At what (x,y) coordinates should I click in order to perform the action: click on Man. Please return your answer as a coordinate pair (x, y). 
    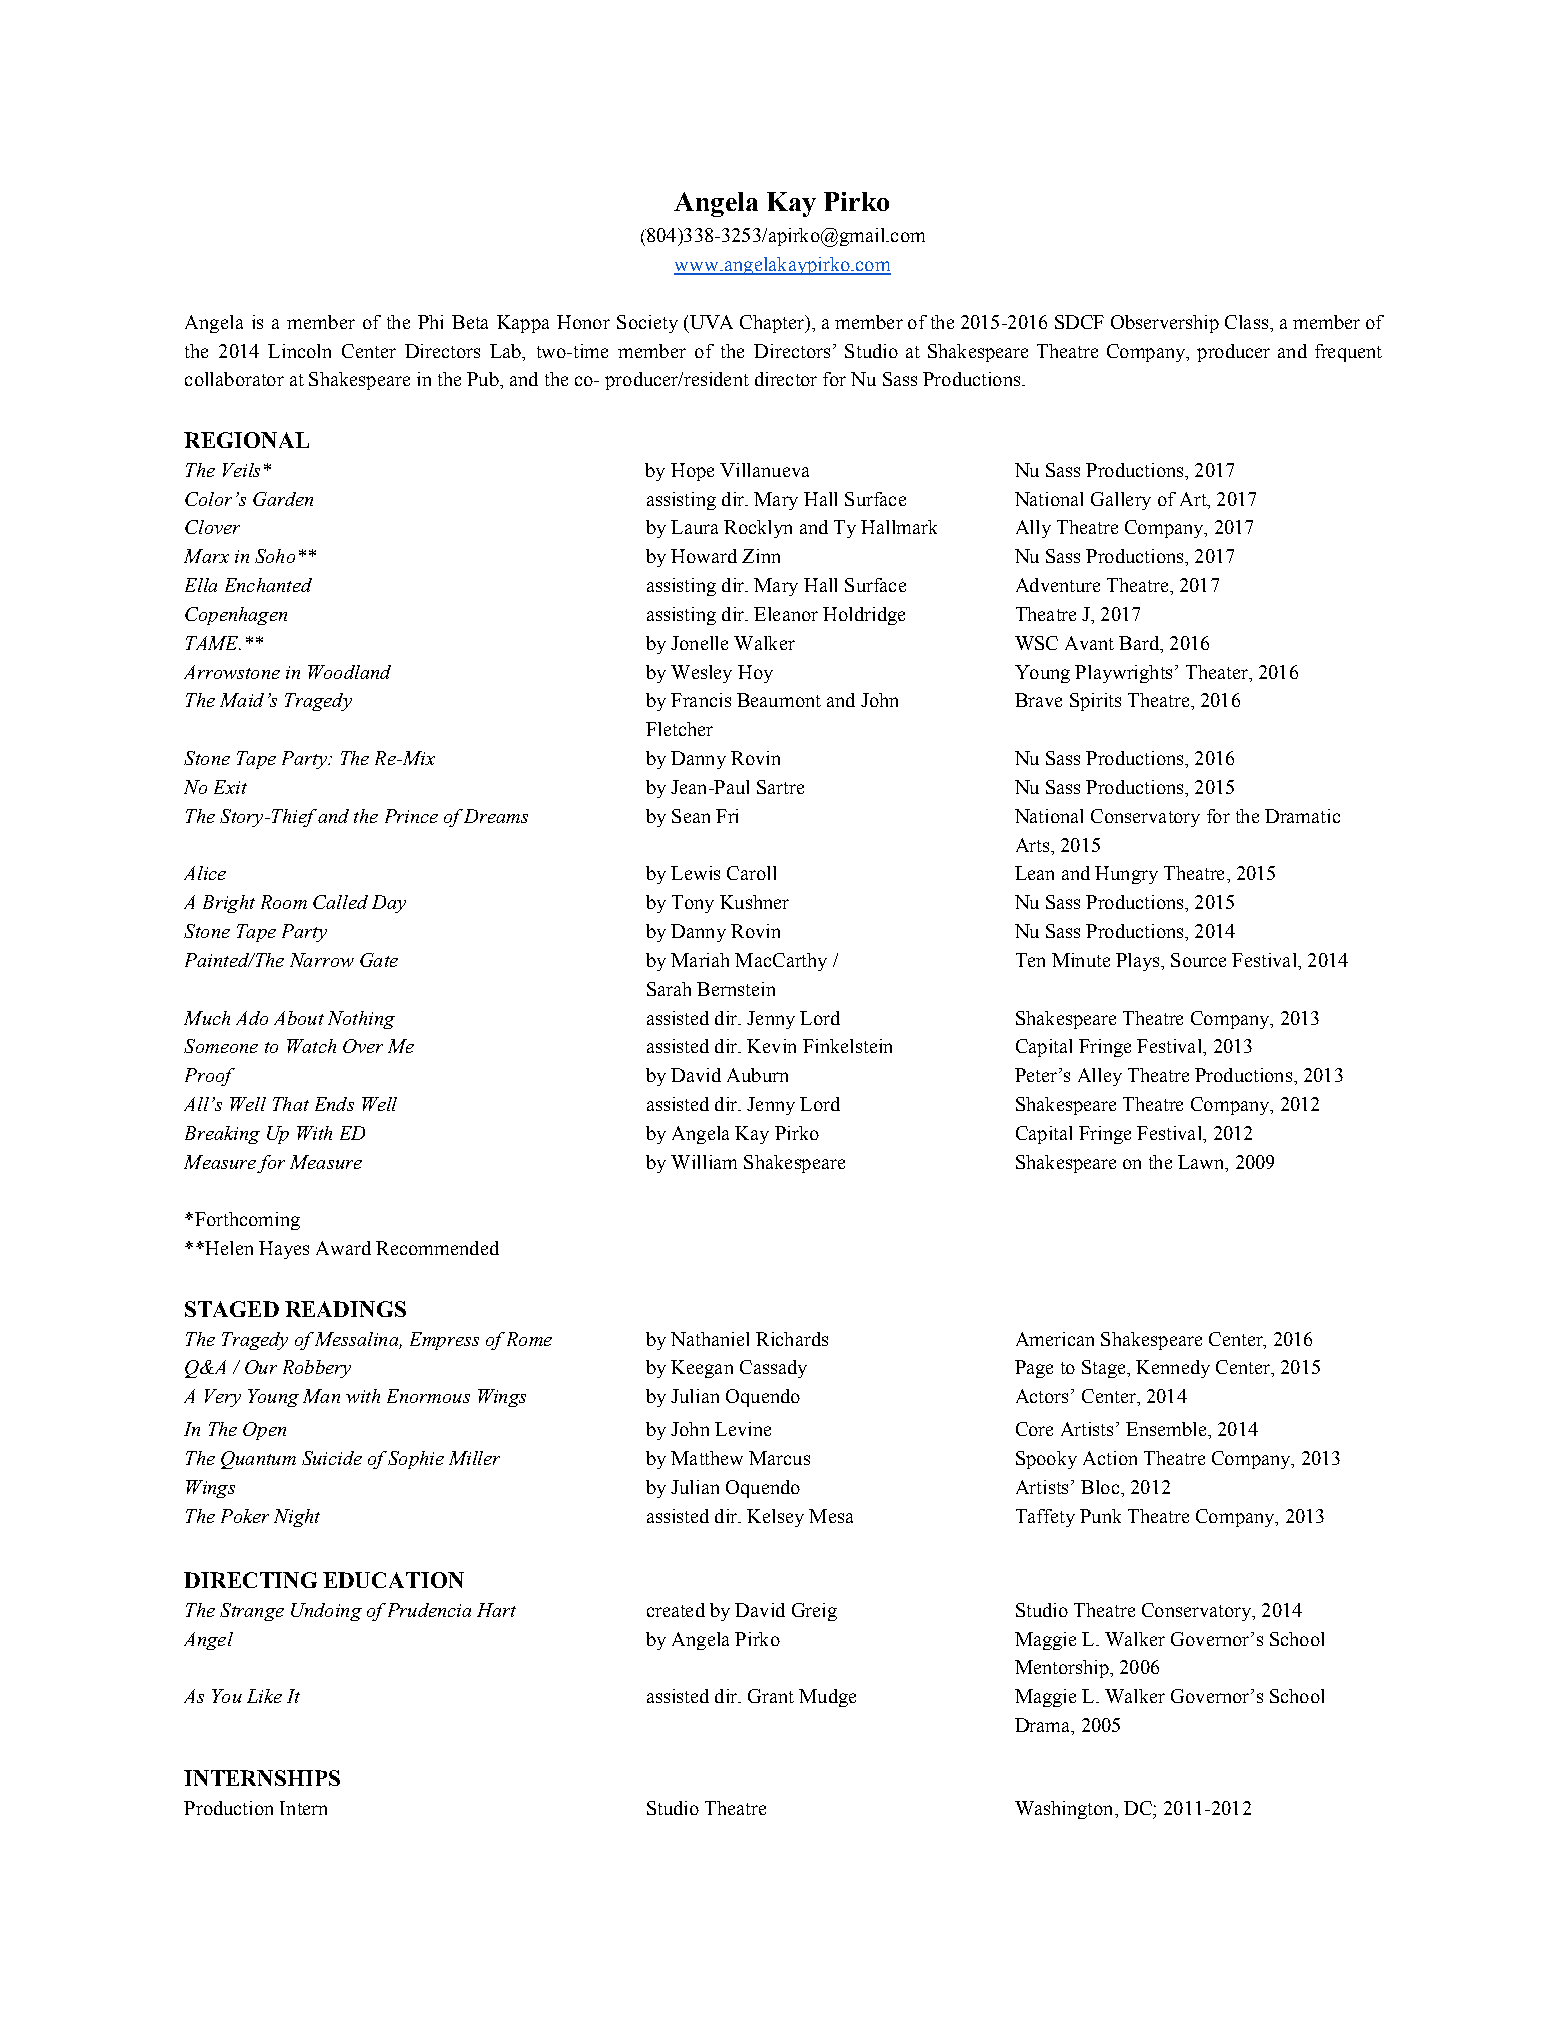
    Looking at the image, I should click on (321, 1396).
